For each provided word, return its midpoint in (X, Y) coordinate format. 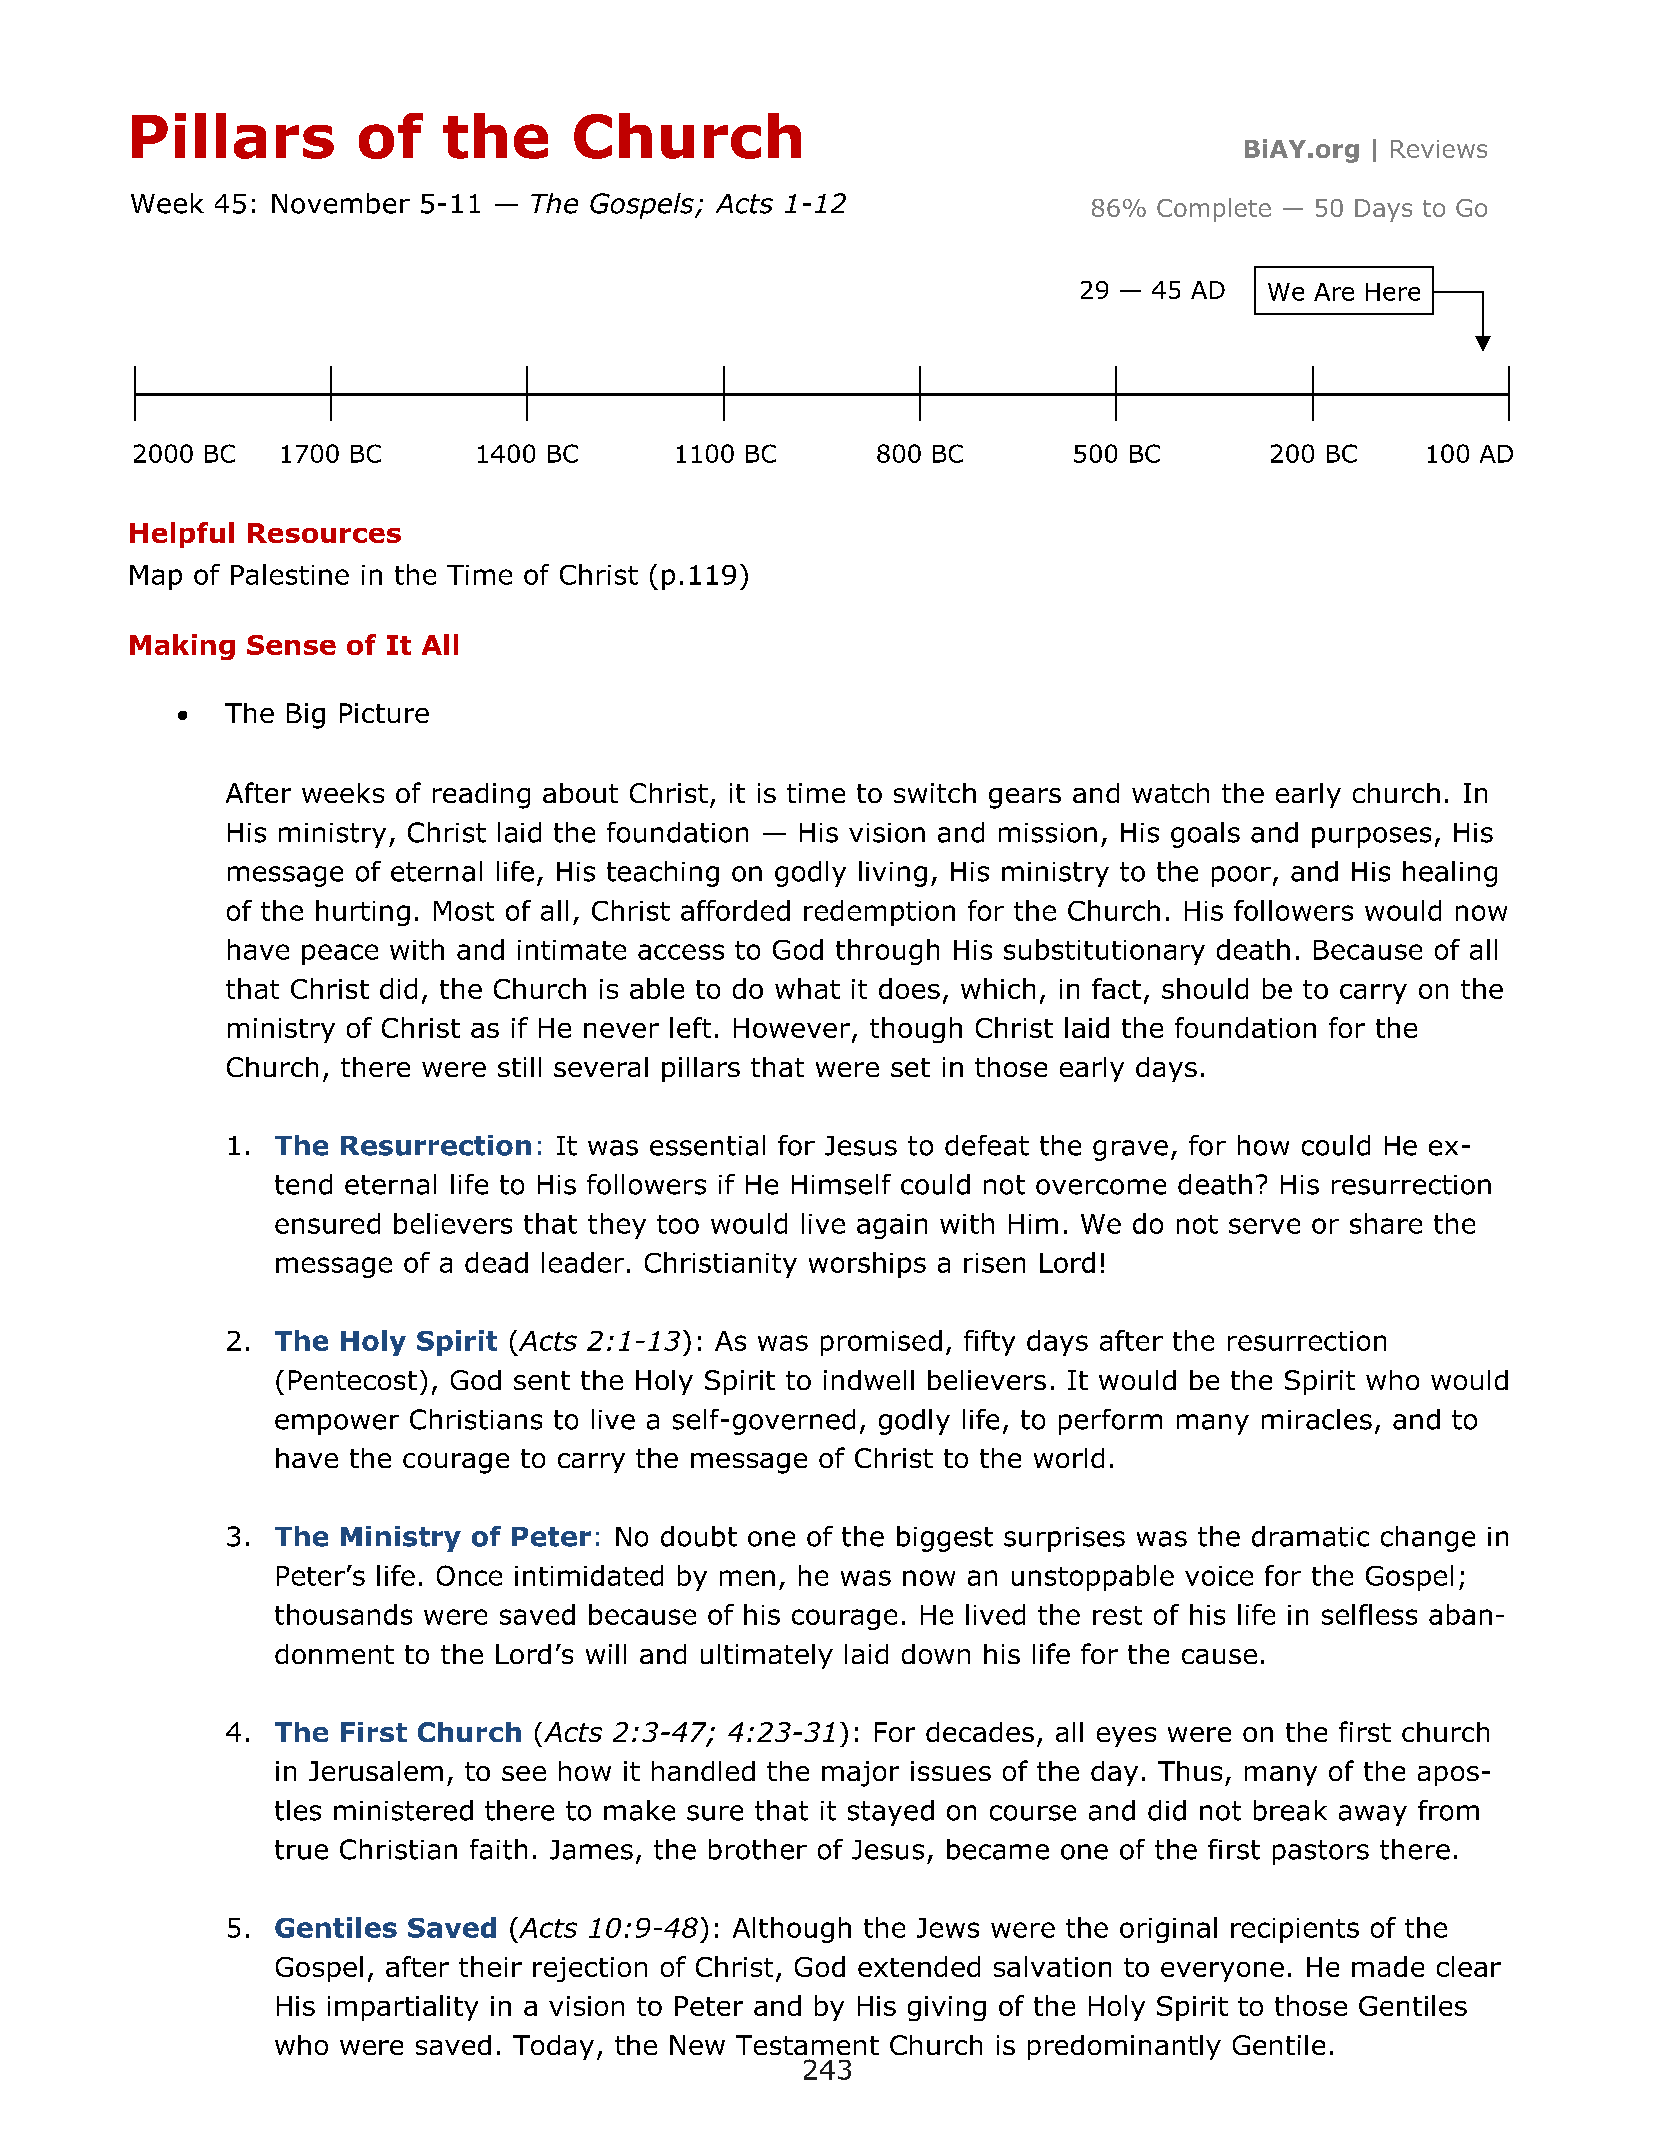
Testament (807, 2045)
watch (1170, 793)
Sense (291, 645)
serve (1264, 1226)
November (341, 203)
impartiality (403, 2008)
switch (935, 793)
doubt (699, 1536)
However (792, 1028)
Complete (1214, 210)
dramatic (1310, 1536)
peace (340, 954)
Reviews (1439, 149)
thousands (343, 1614)
